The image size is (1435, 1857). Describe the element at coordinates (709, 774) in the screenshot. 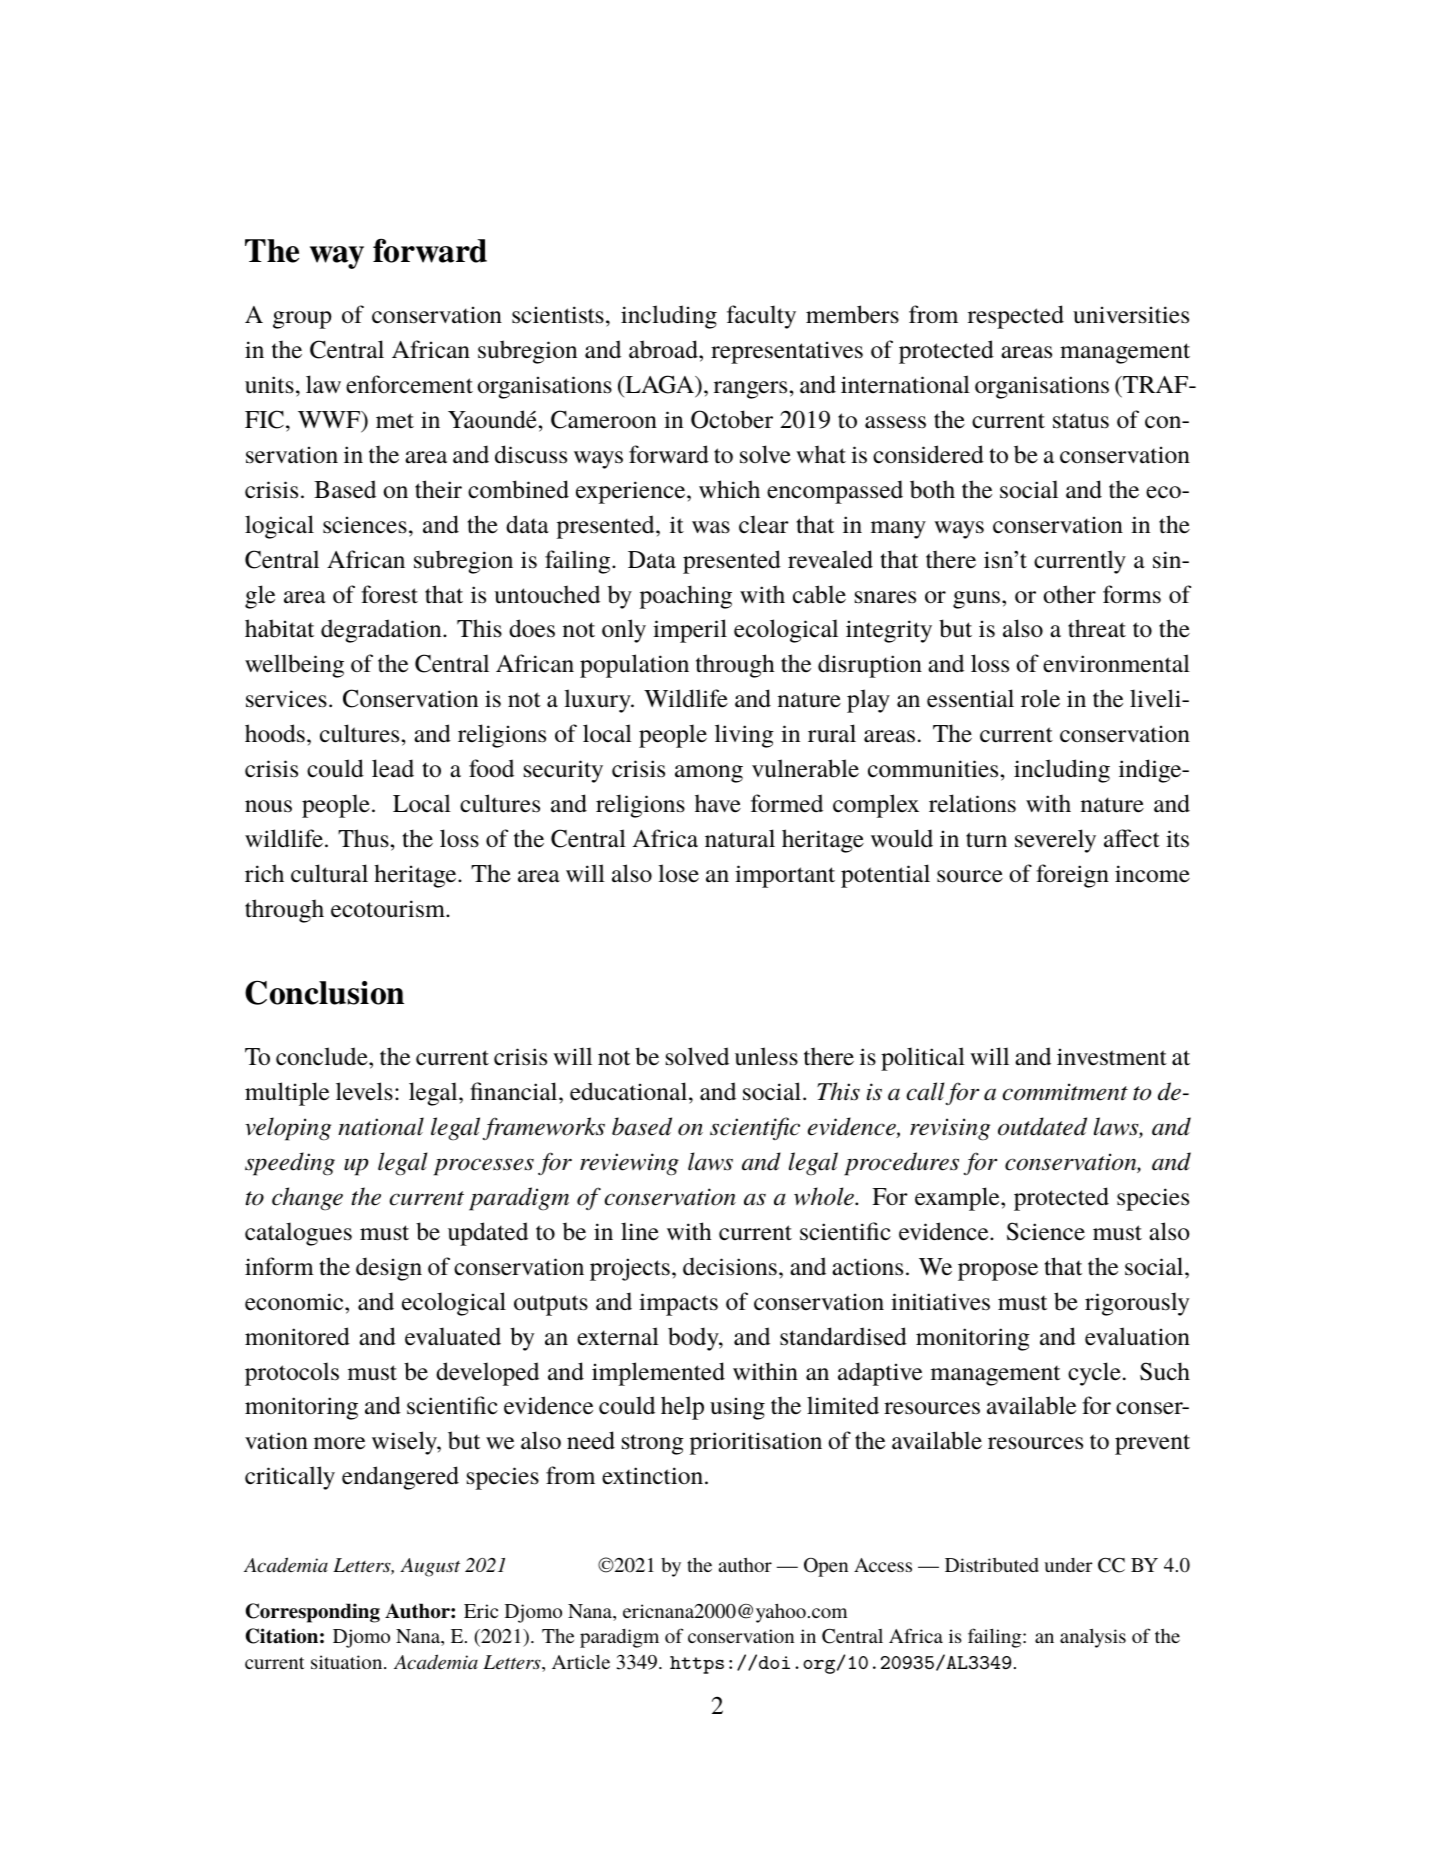

I see `among` at that location.
